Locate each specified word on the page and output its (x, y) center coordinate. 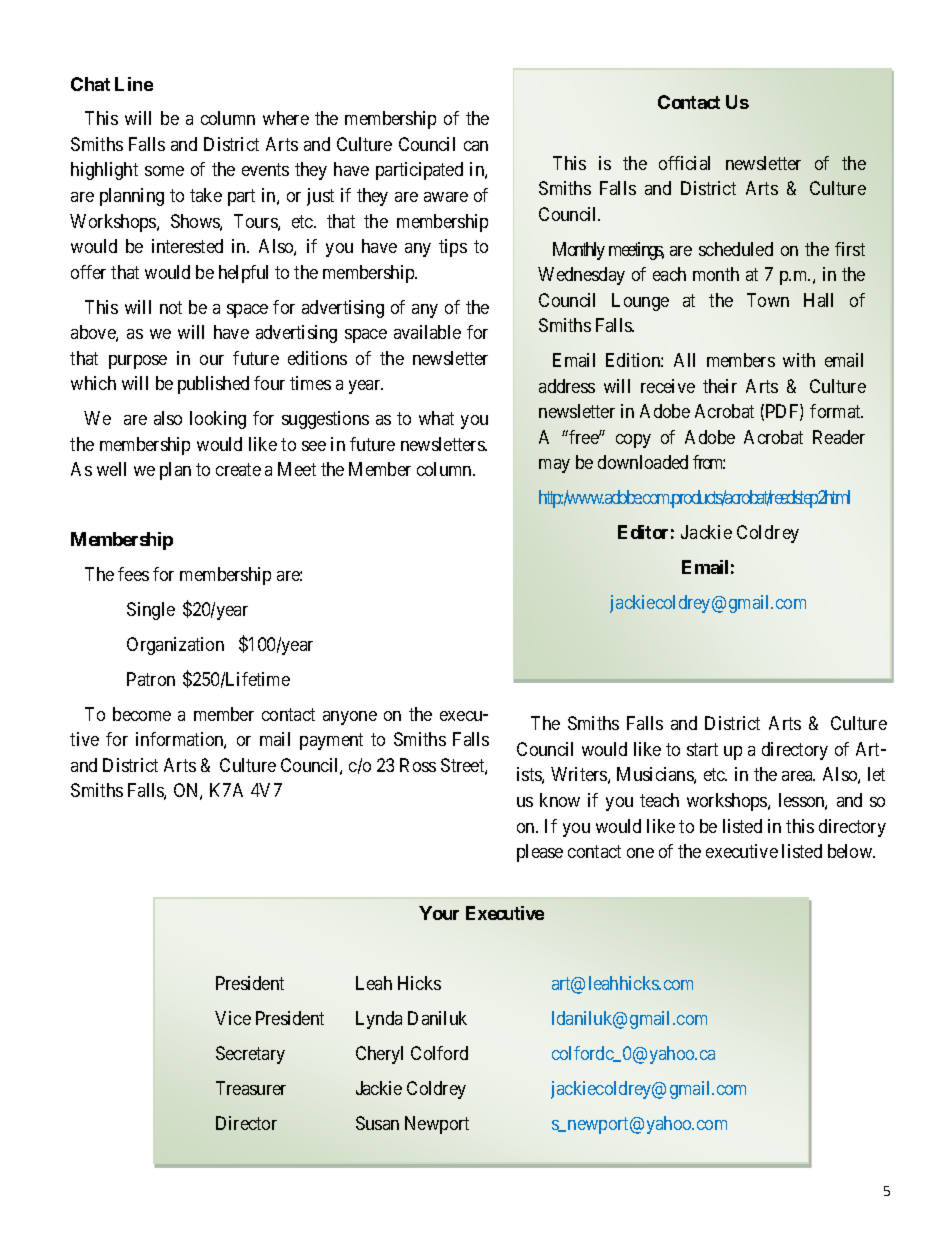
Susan (377, 1123)
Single (151, 611)
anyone (350, 718)
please (540, 853)
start (702, 749)
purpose (138, 362)
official (684, 163)
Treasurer (251, 1088)
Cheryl (379, 1055)
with (799, 360)
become (142, 714)
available (427, 332)
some (164, 171)
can (476, 146)
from (709, 462)
